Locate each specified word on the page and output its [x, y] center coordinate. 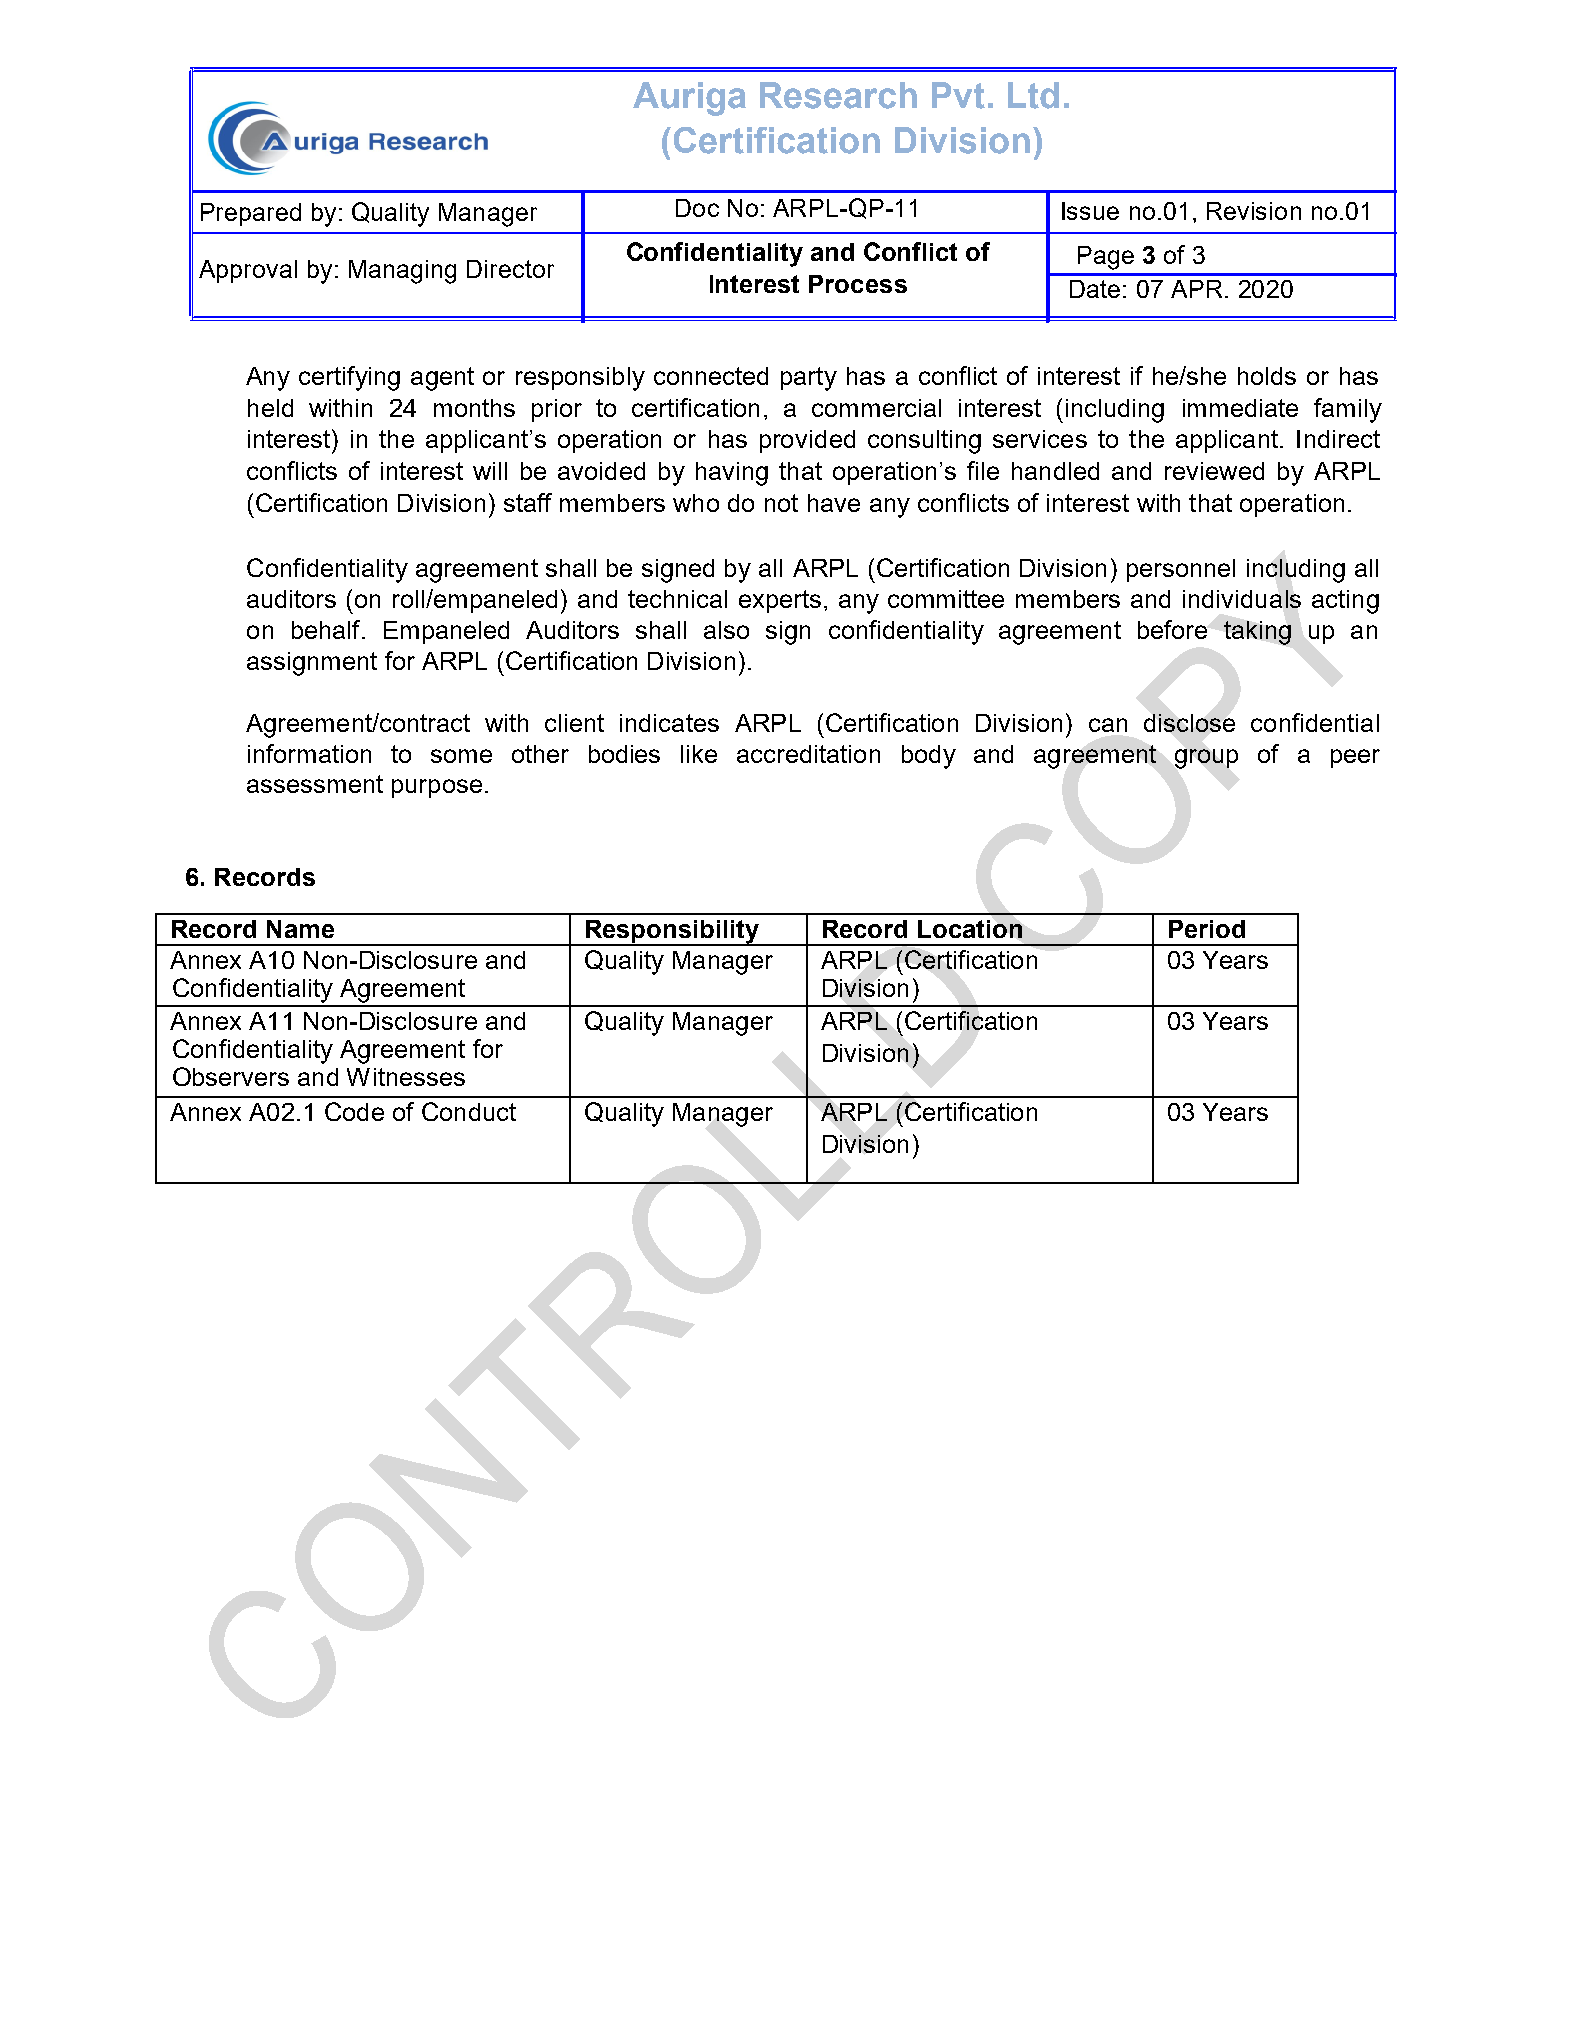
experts [780, 601]
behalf [327, 629]
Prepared [251, 214]
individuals [1242, 599]
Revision [1254, 211]
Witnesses [406, 1077]
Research [838, 95]
